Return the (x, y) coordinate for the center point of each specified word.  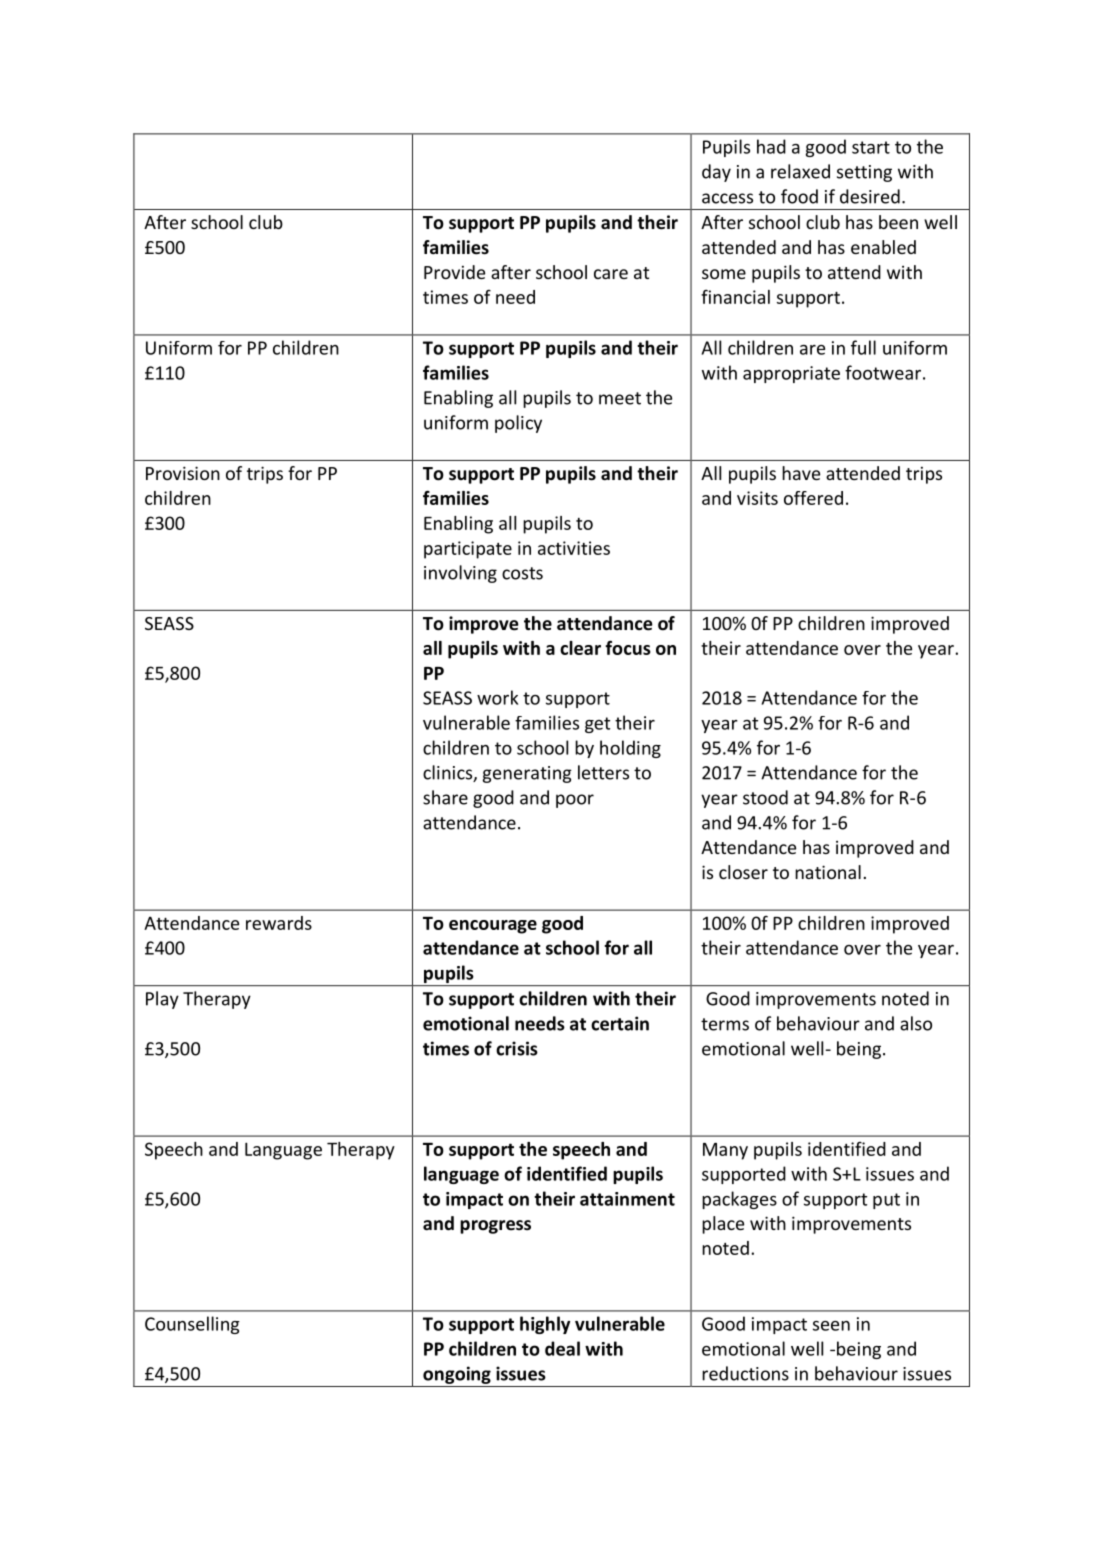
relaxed (800, 171)
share (445, 797)
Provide (454, 272)
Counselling (192, 1325)
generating (527, 774)
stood (765, 797)
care (611, 274)
